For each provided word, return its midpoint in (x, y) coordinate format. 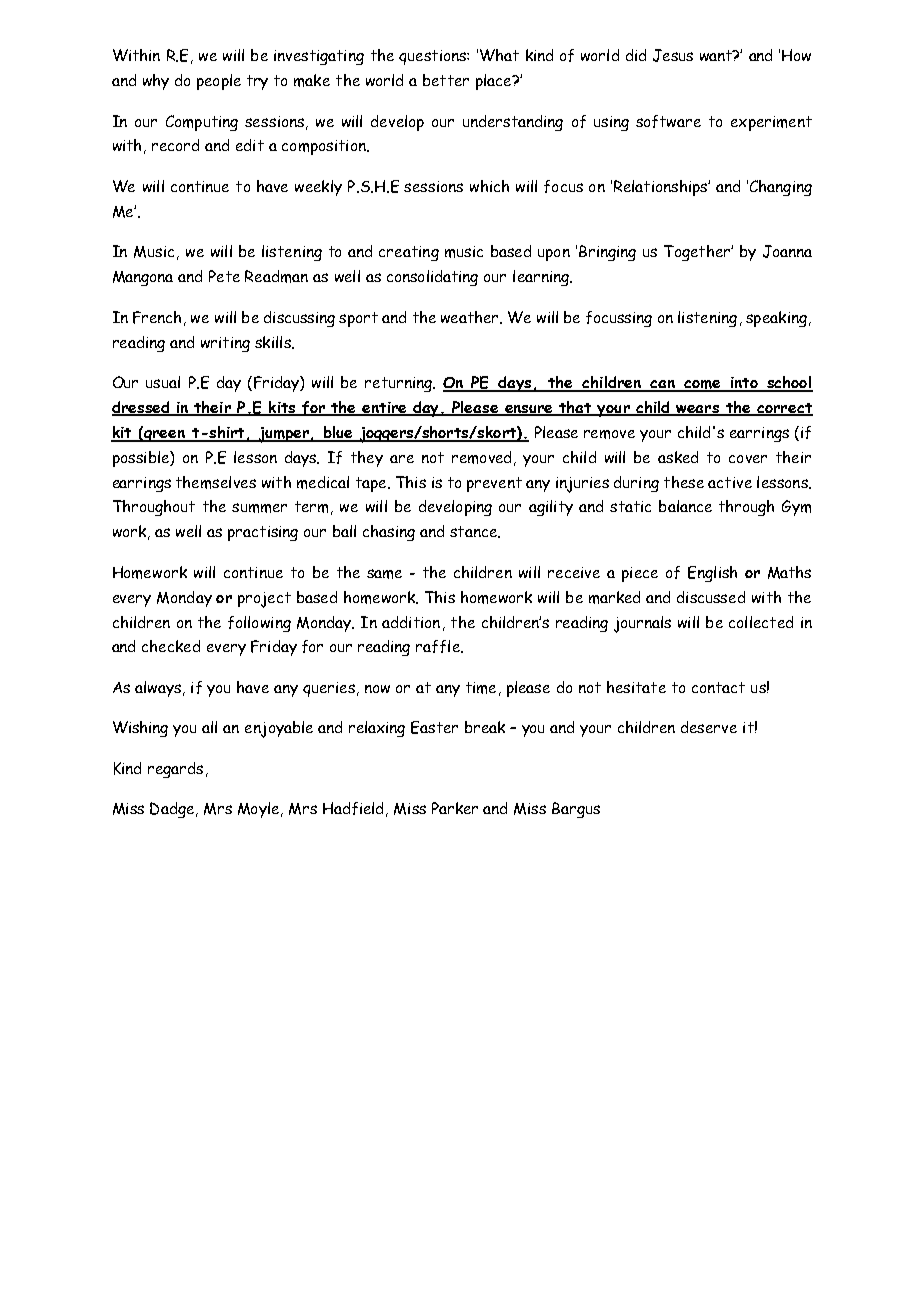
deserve (709, 727)
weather (471, 317)
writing (225, 344)
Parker (455, 808)
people (219, 82)
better (446, 80)
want (717, 55)
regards (175, 770)
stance (475, 532)
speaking (776, 319)
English (712, 574)
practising (263, 533)
